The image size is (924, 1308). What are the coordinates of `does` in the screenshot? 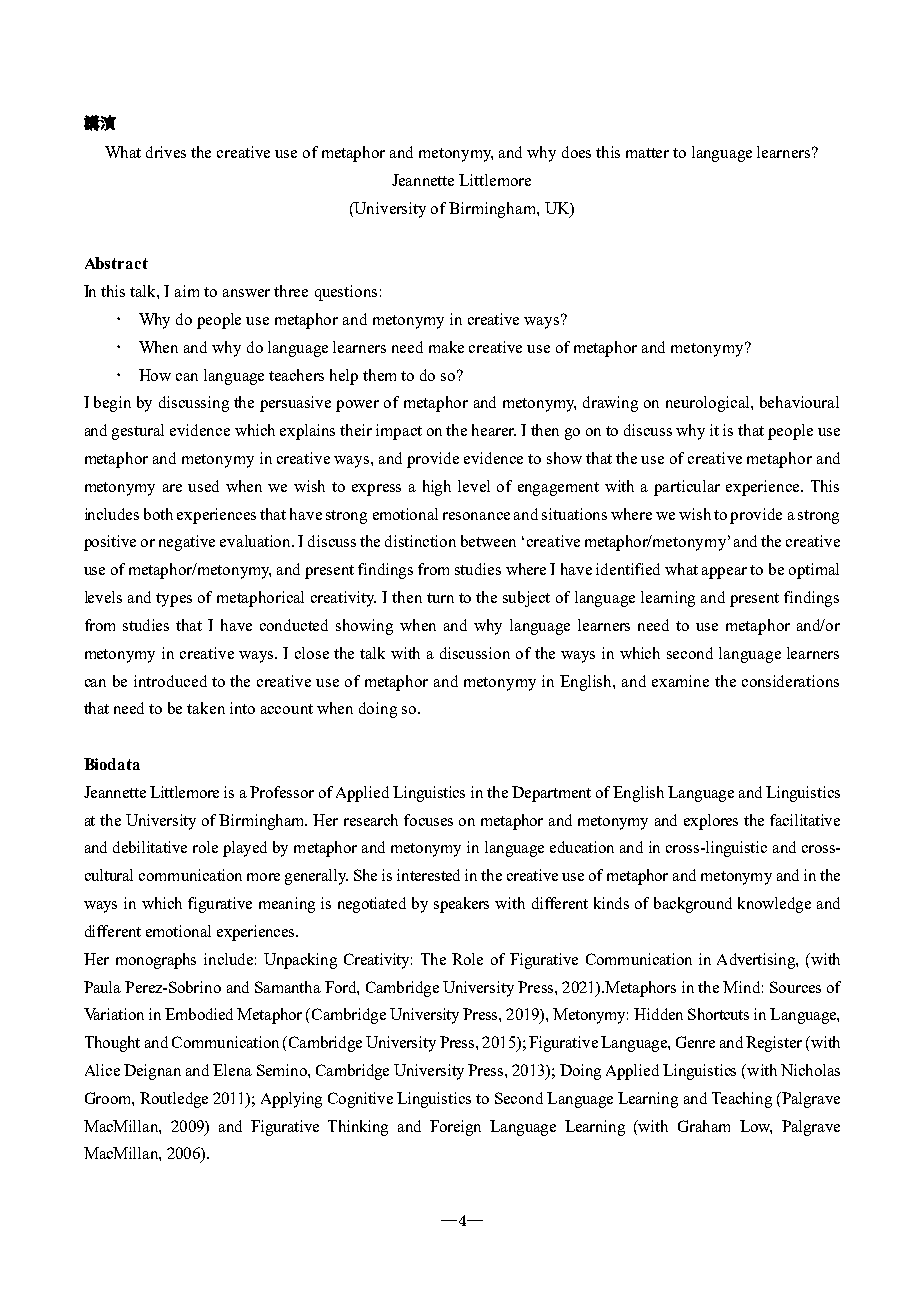 It's located at (576, 152).
